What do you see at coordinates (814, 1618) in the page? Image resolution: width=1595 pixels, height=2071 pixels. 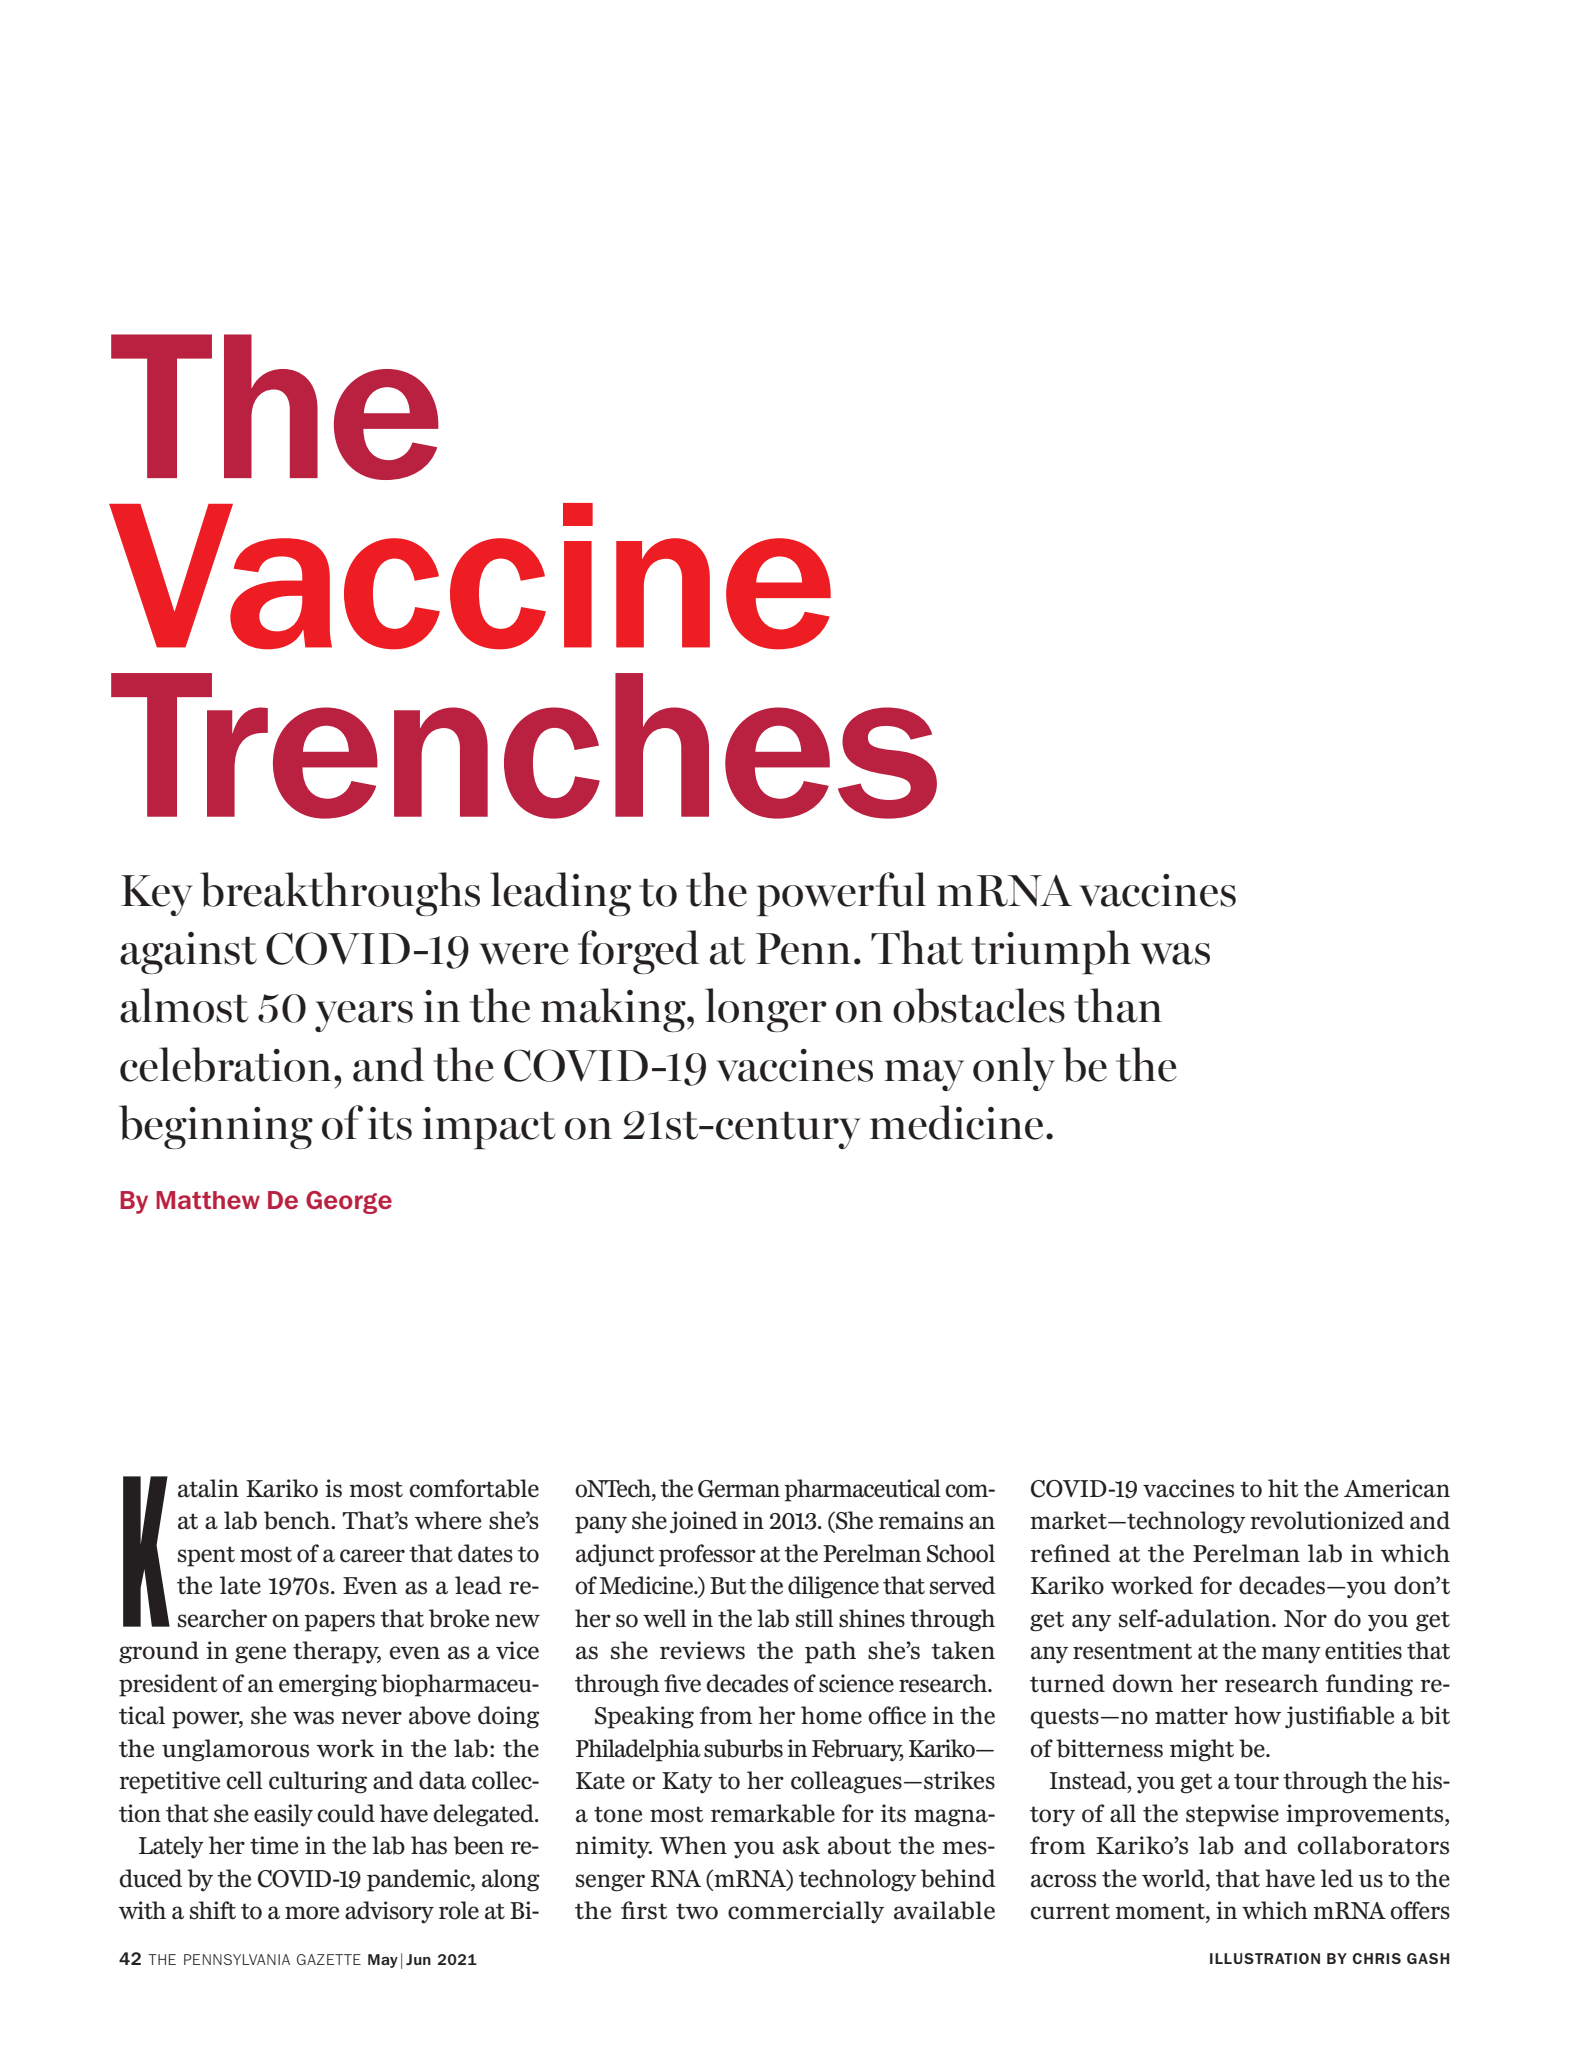 I see `still` at bounding box center [814, 1618].
